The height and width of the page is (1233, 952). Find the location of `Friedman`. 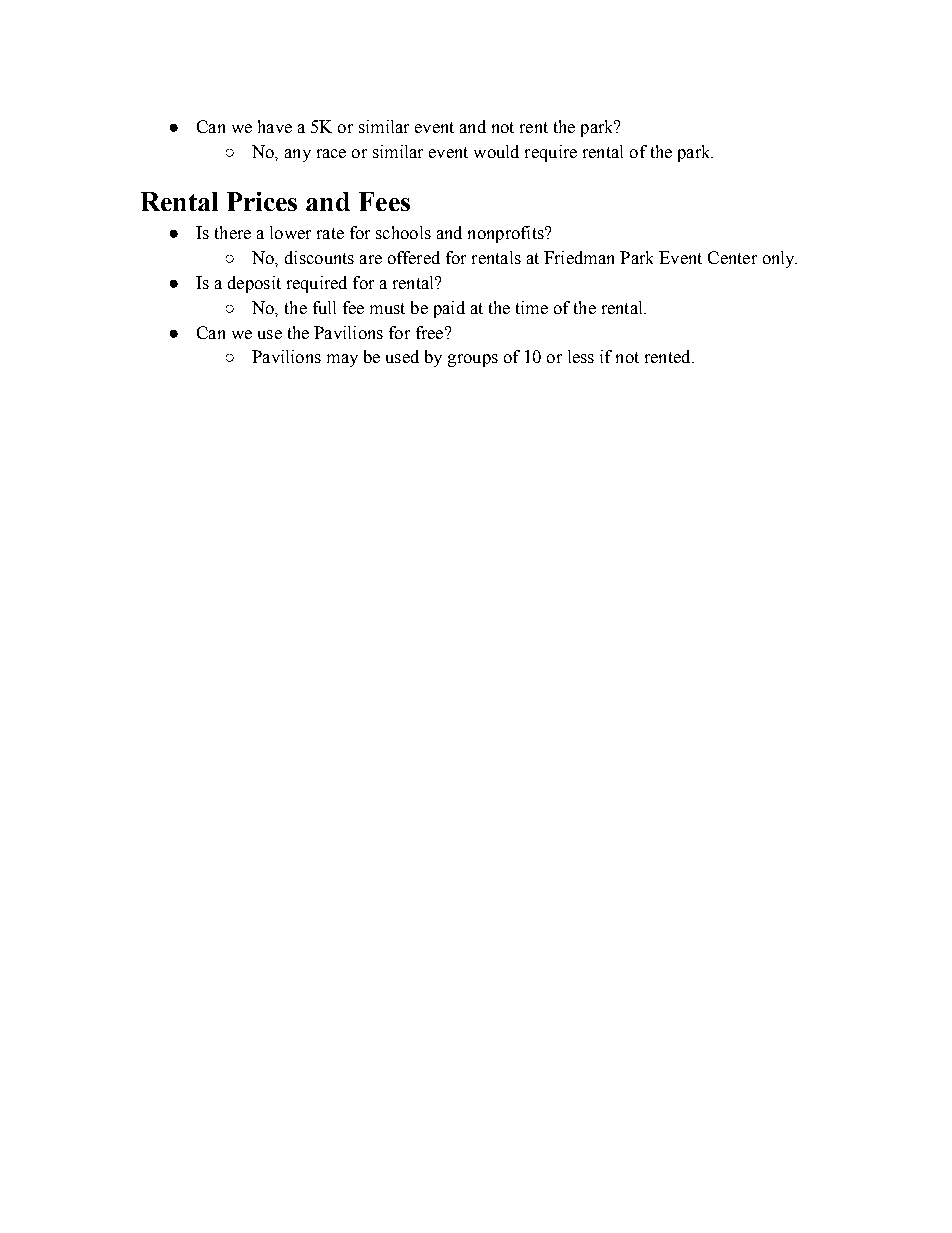

Friedman is located at coordinates (579, 257).
